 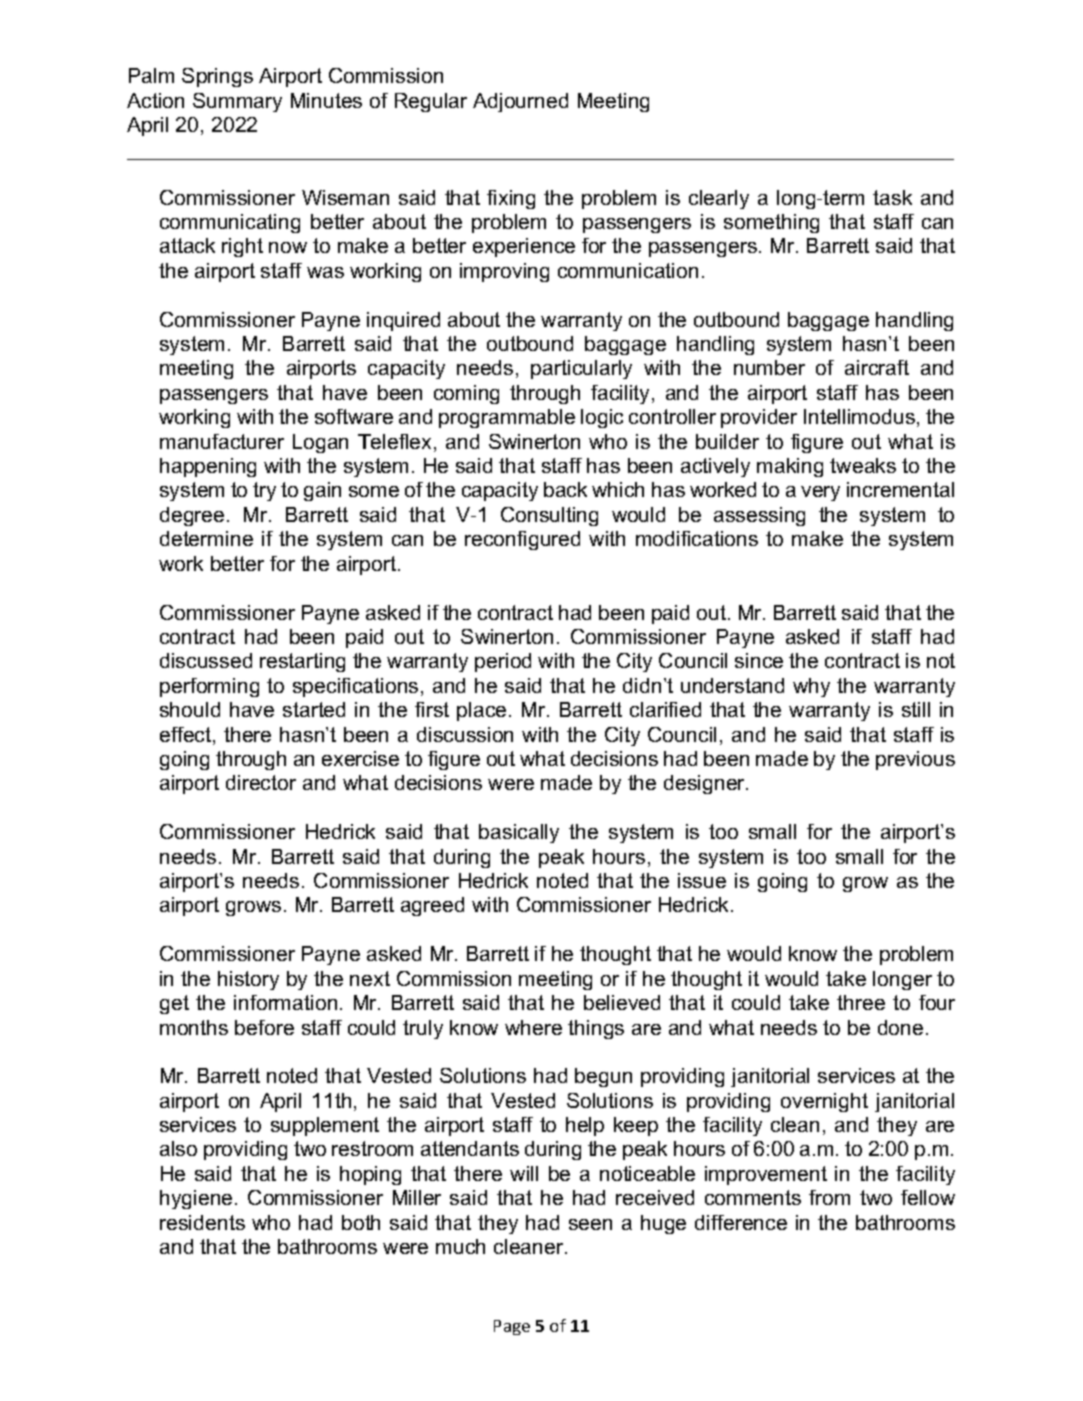 I want to click on residents, so click(x=202, y=1222).
